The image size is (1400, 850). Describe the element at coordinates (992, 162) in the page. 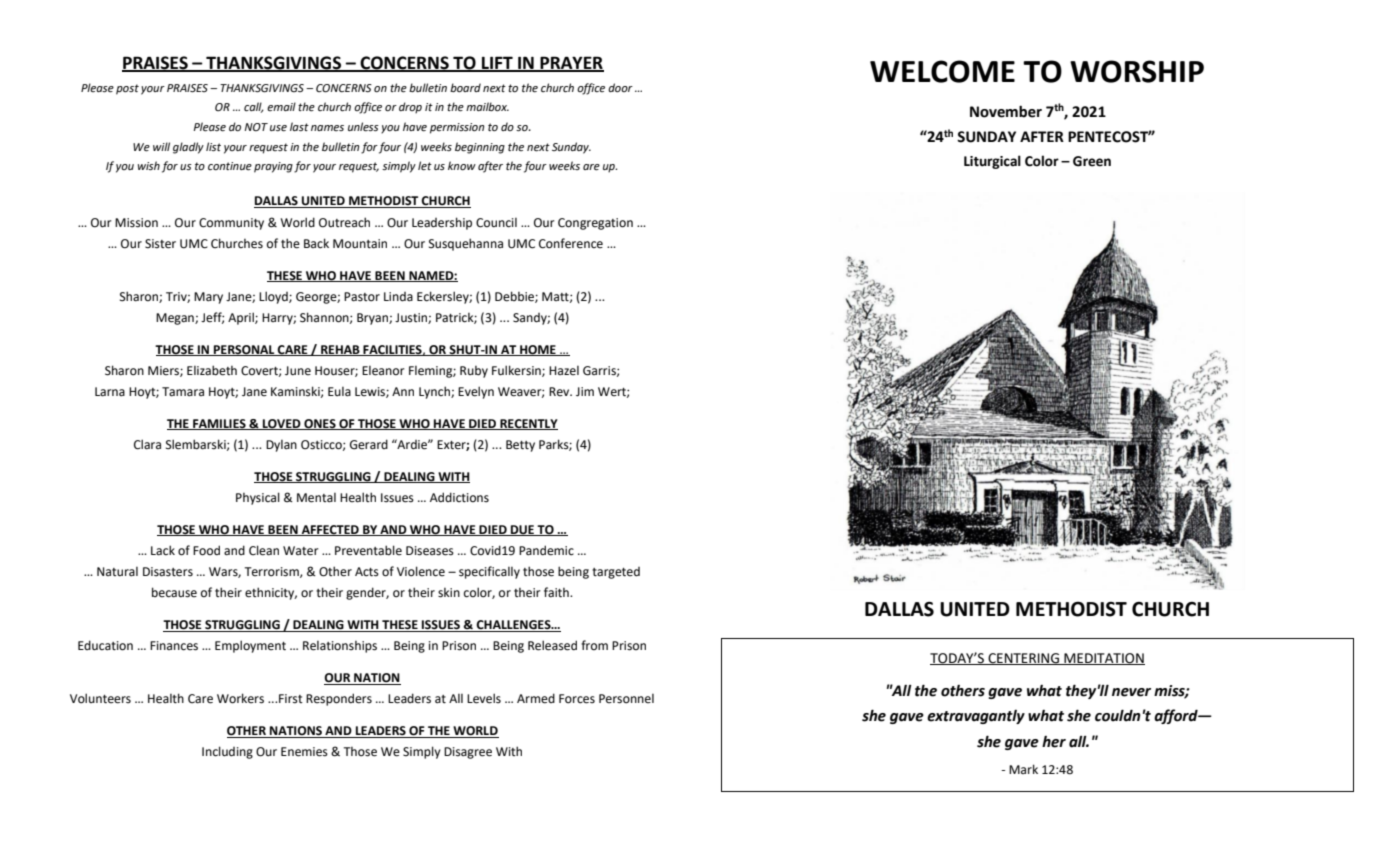

I see `Liturgical` at that location.
